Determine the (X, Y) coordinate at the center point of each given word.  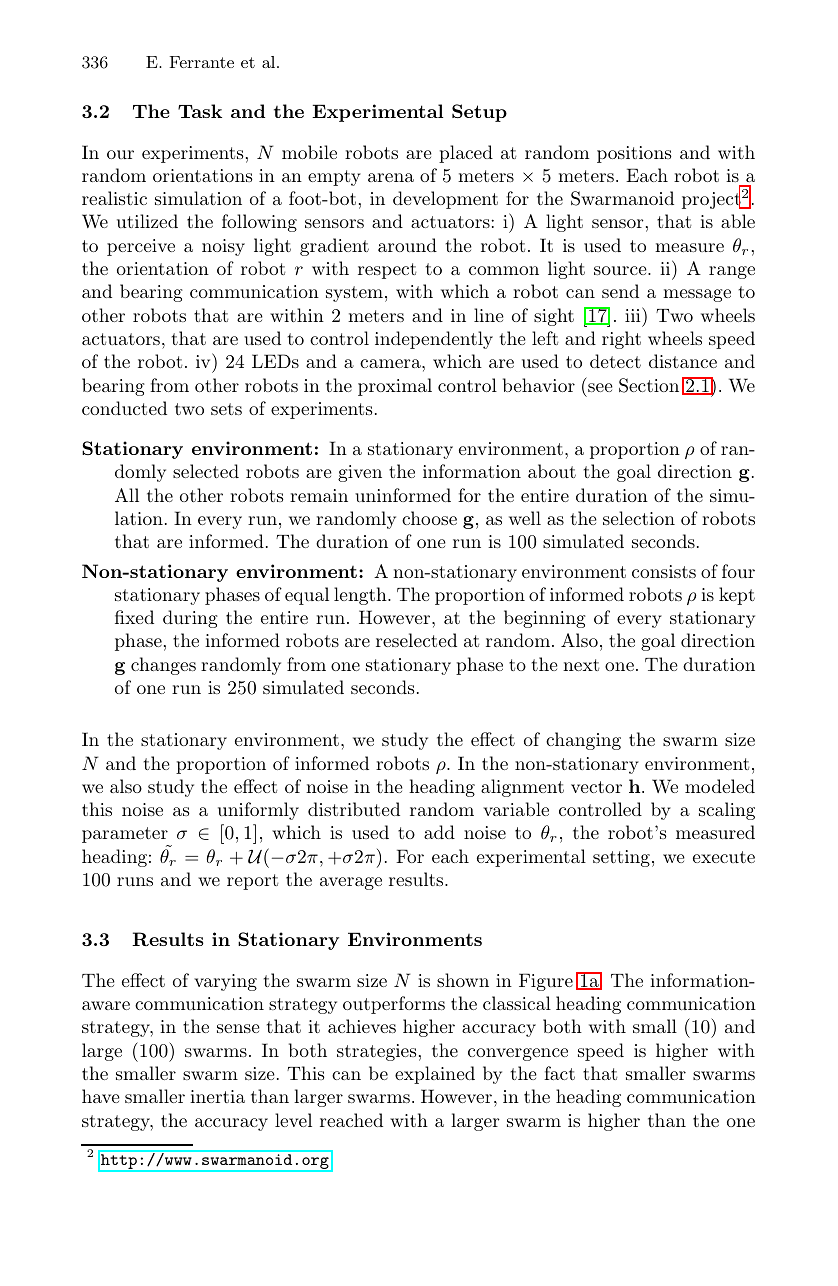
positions (634, 154)
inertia (217, 1096)
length (361, 596)
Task (200, 111)
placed (466, 154)
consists (664, 571)
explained (435, 1075)
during (190, 619)
